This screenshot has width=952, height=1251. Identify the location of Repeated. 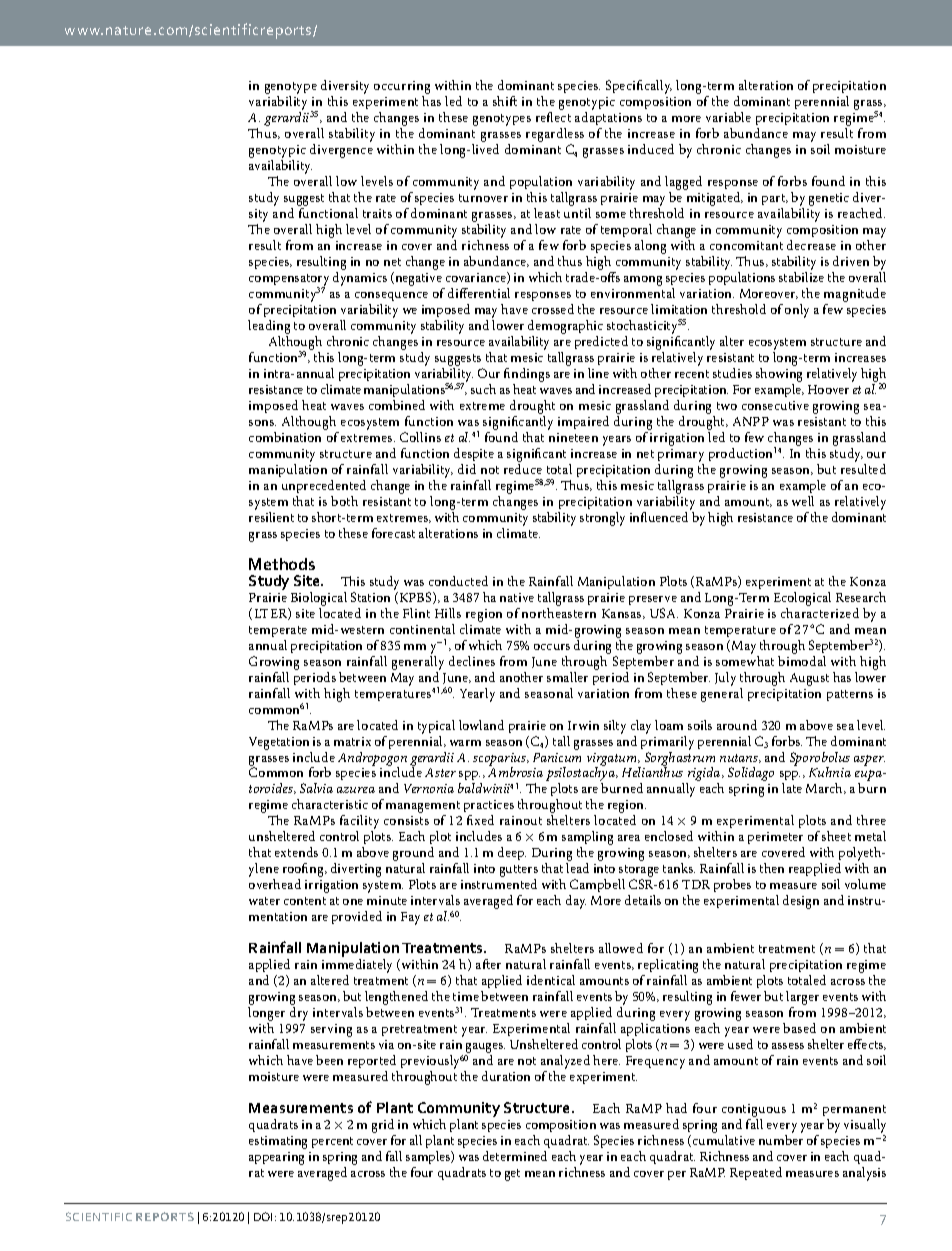
(756, 1173).
